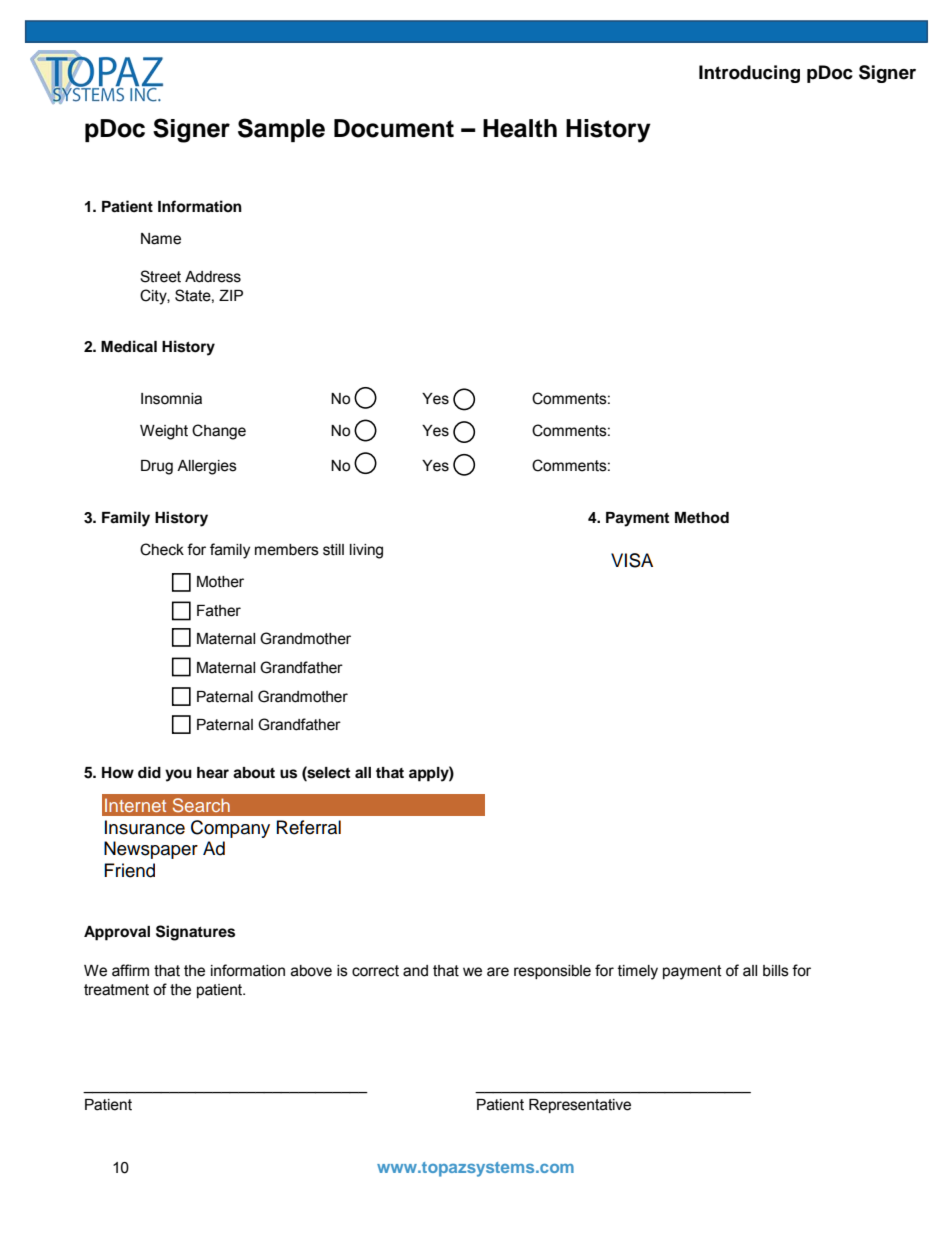  What do you see at coordinates (162, 549) in the screenshot?
I see `Check` at bounding box center [162, 549].
